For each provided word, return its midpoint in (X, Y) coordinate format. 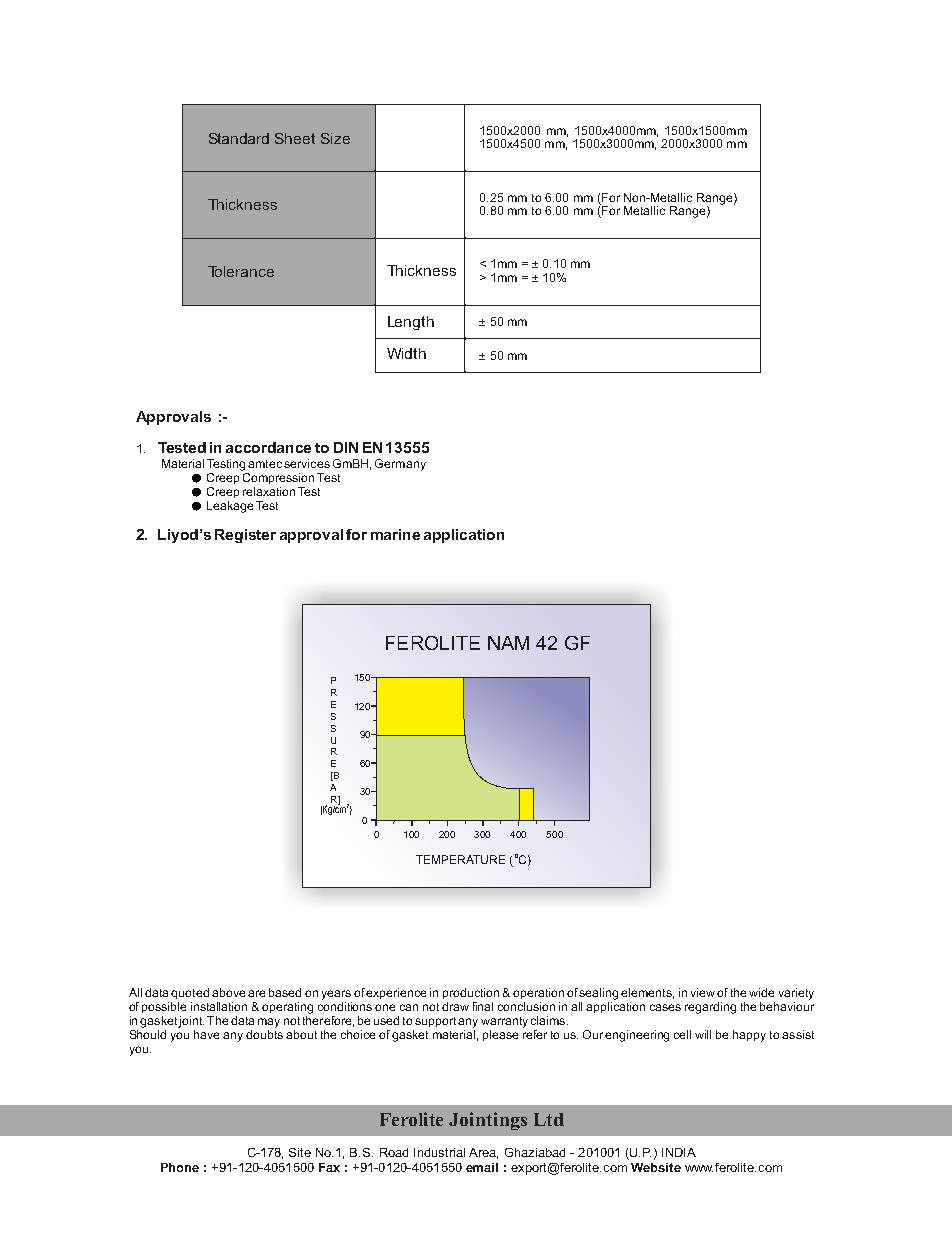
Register (245, 536)
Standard (239, 138)
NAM (508, 643)
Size (335, 138)
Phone (180, 1167)
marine (395, 534)
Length (411, 323)
